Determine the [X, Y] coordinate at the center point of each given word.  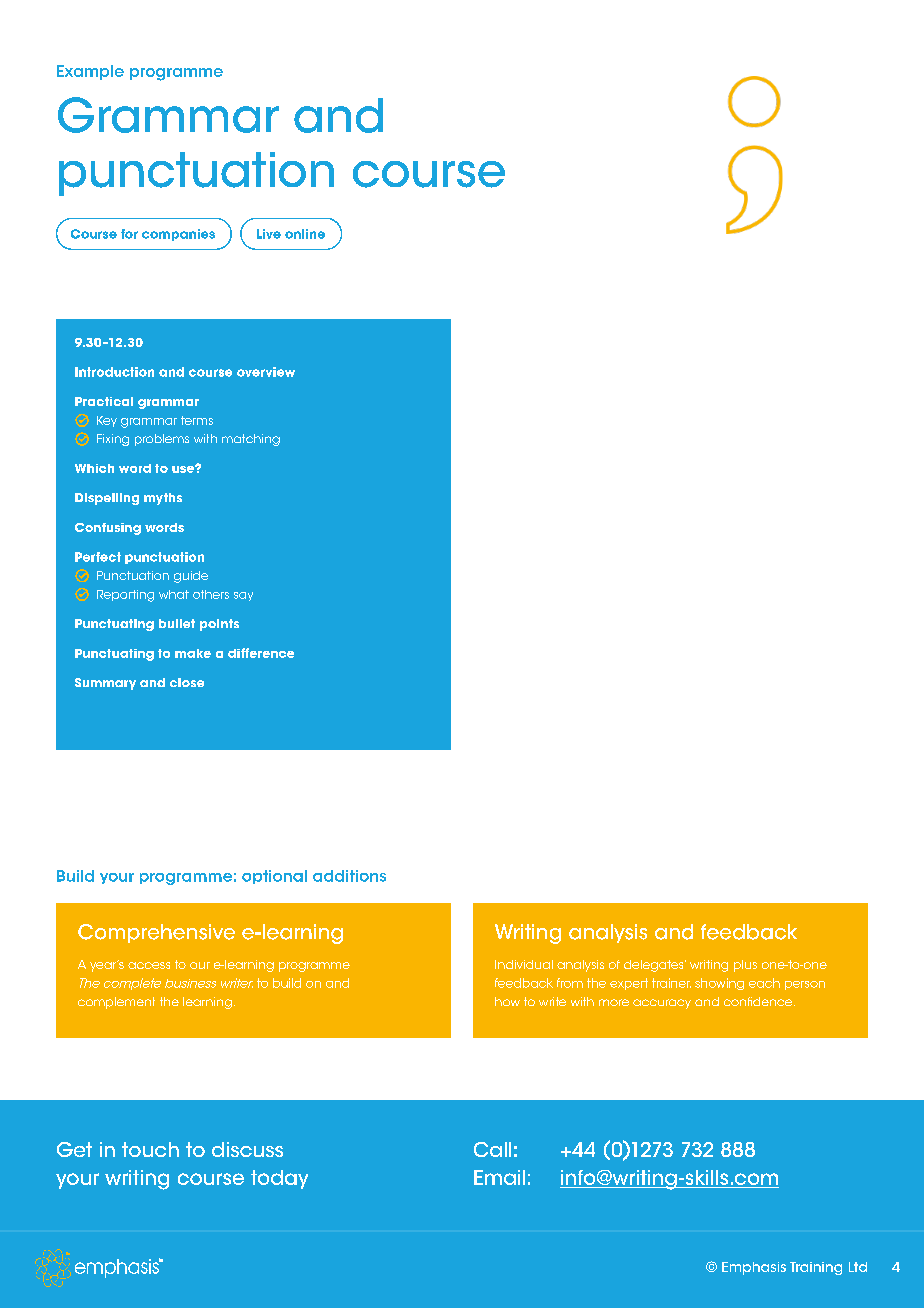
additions [349, 876]
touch [150, 1149]
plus [745, 966]
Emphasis [754, 1268]
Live [269, 234]
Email [499, 1177]
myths [163, 499]
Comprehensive [156, 933]
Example [90, 72]
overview [266, 372]
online [305, 234]
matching [251, 440]
